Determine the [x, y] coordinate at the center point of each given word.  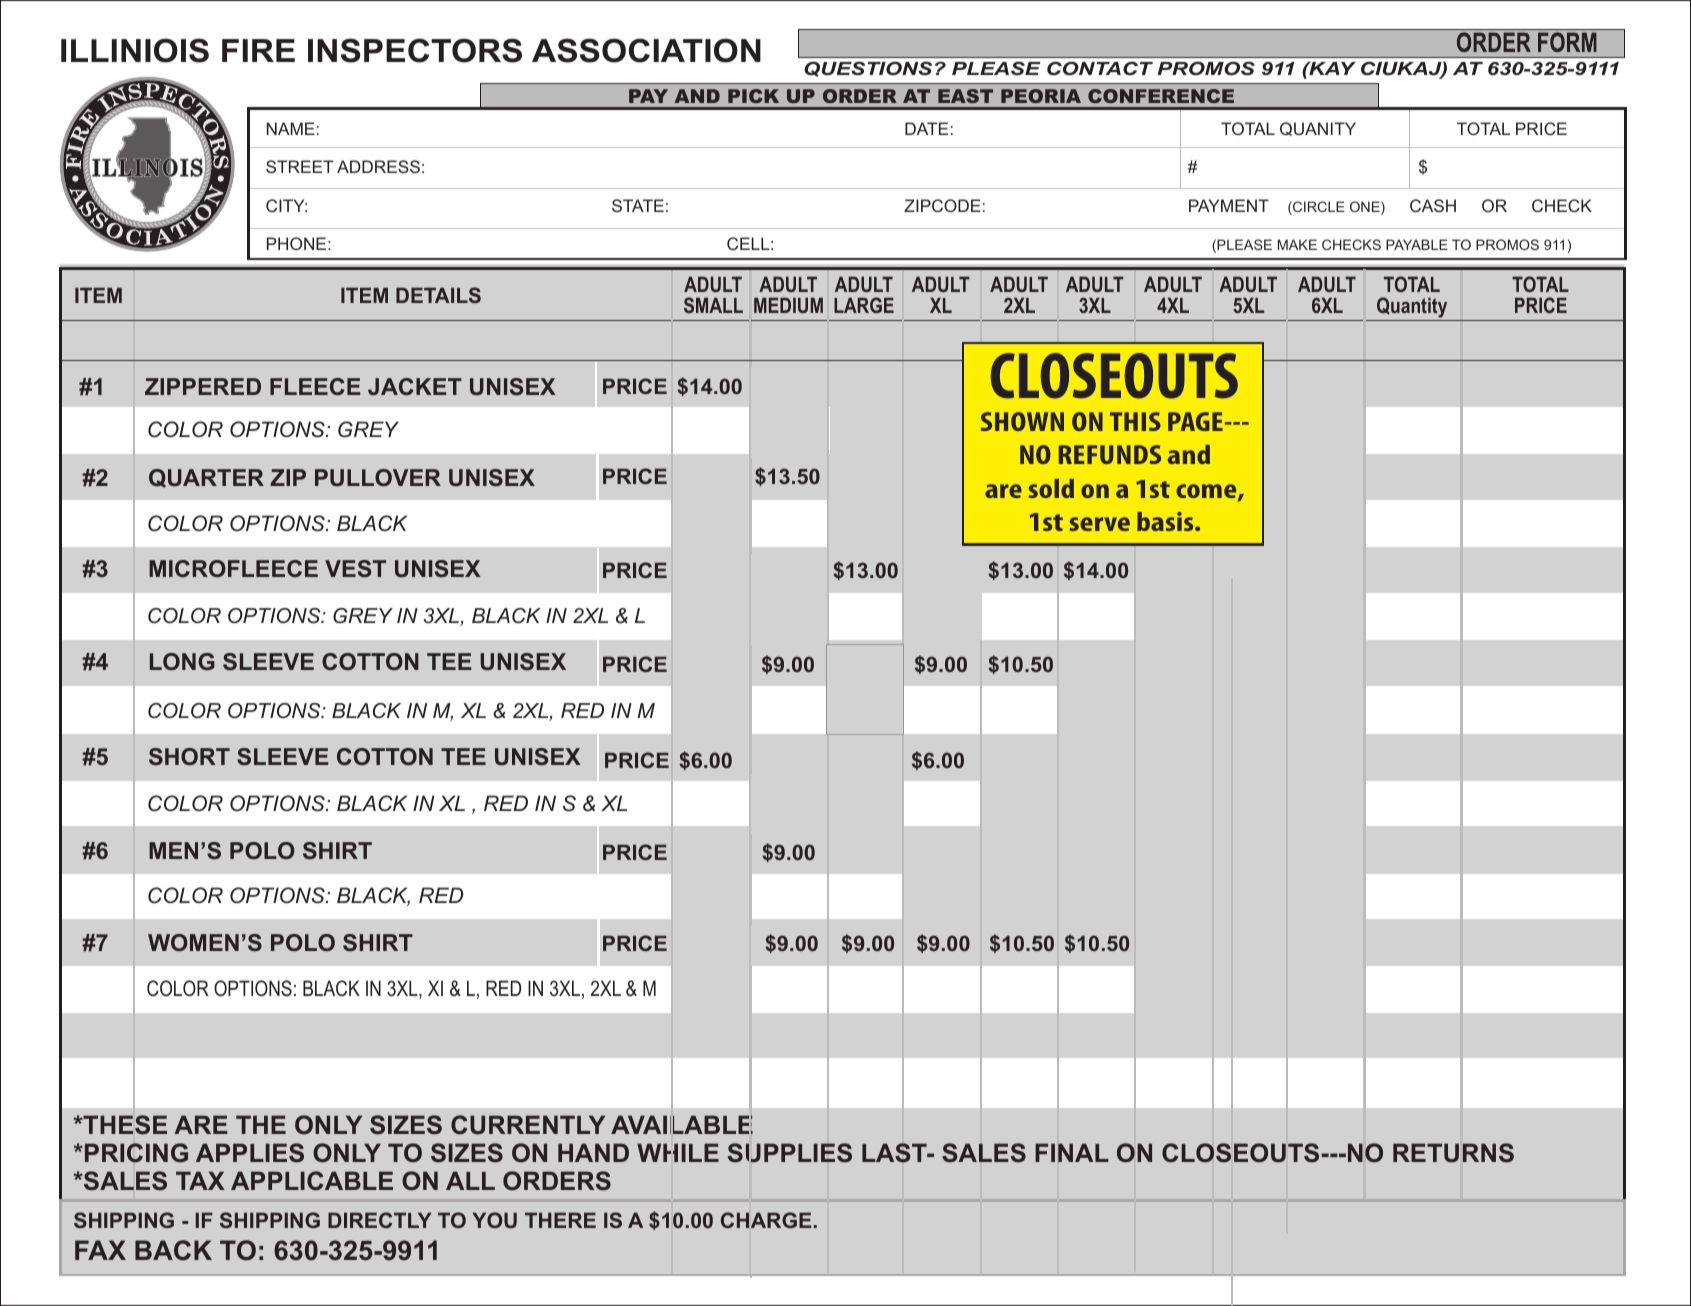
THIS [1135, 421]
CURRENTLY [528, 1125]
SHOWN [1022, 421]
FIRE [258, 50]
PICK [753, 96]
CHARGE [766, 1220]
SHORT [189, 757]
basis [1166, 521]
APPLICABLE [312, 1181]
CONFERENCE [1161, 96]
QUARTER [206, 478]
